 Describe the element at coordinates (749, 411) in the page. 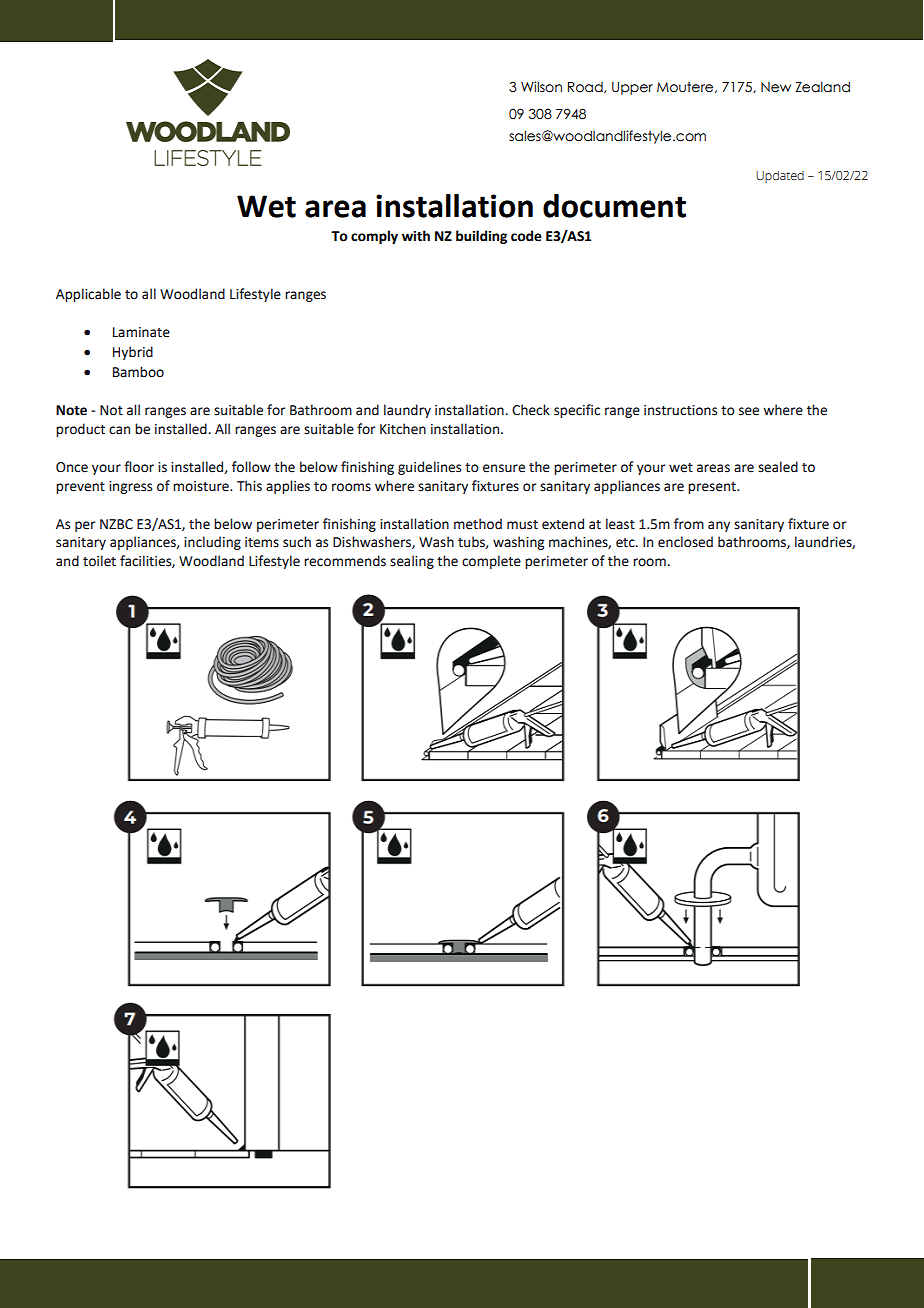

I see `see` at that location.
